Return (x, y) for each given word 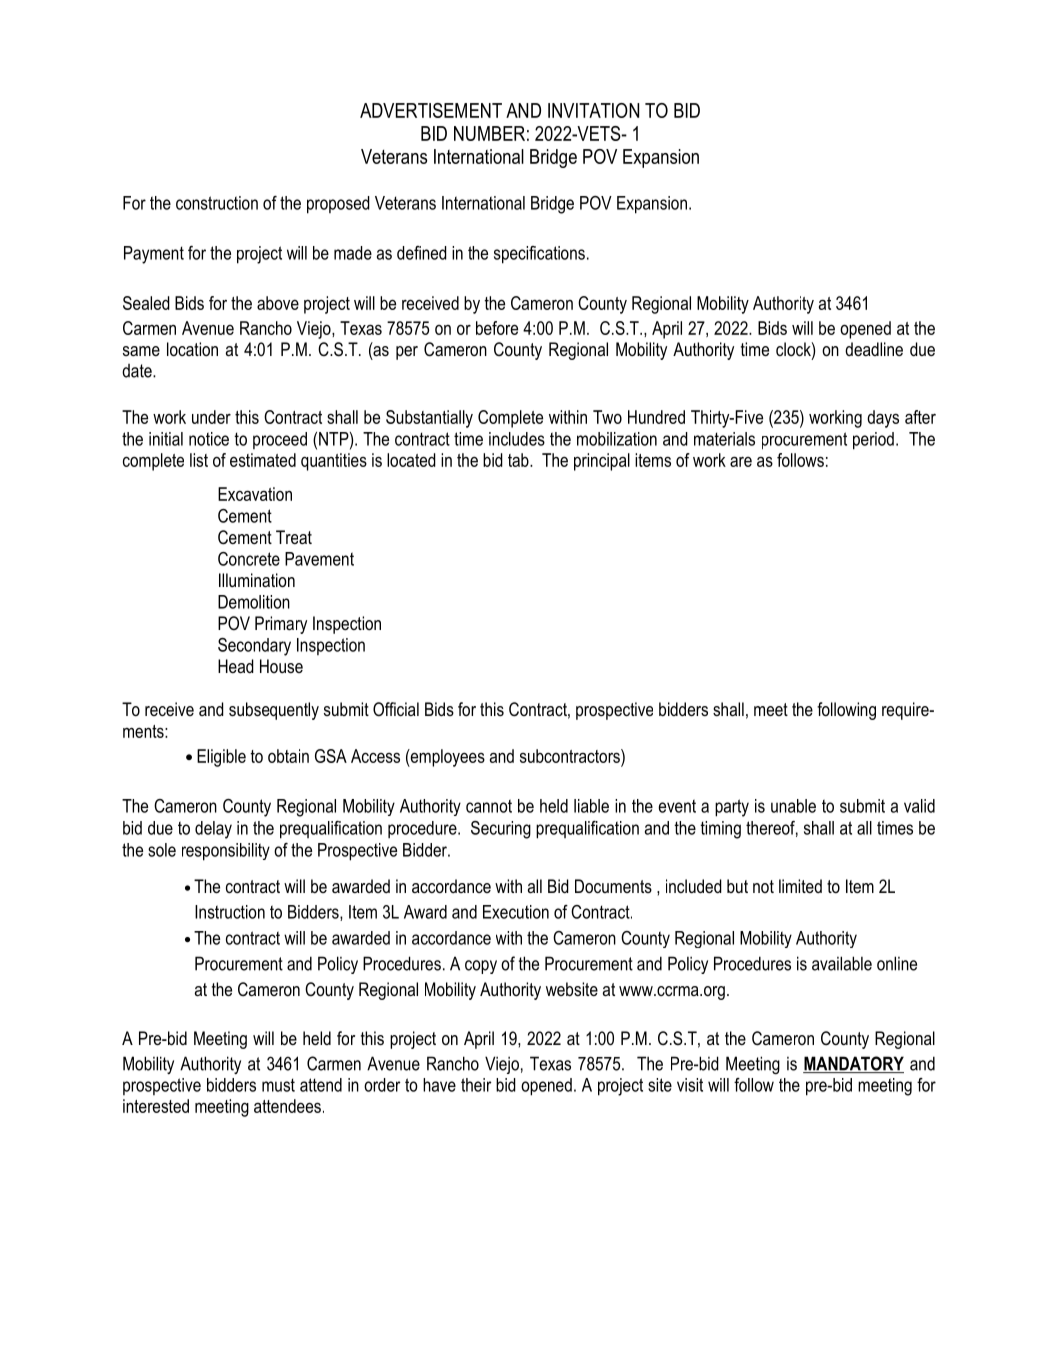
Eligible (221, 758)
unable (793, 806)
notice (209, 439)
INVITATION (593, 110)
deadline (874, 349)
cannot (489, 806)
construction (217, 203)
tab (519, 460)
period (873, 441)
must (278, 1085)
